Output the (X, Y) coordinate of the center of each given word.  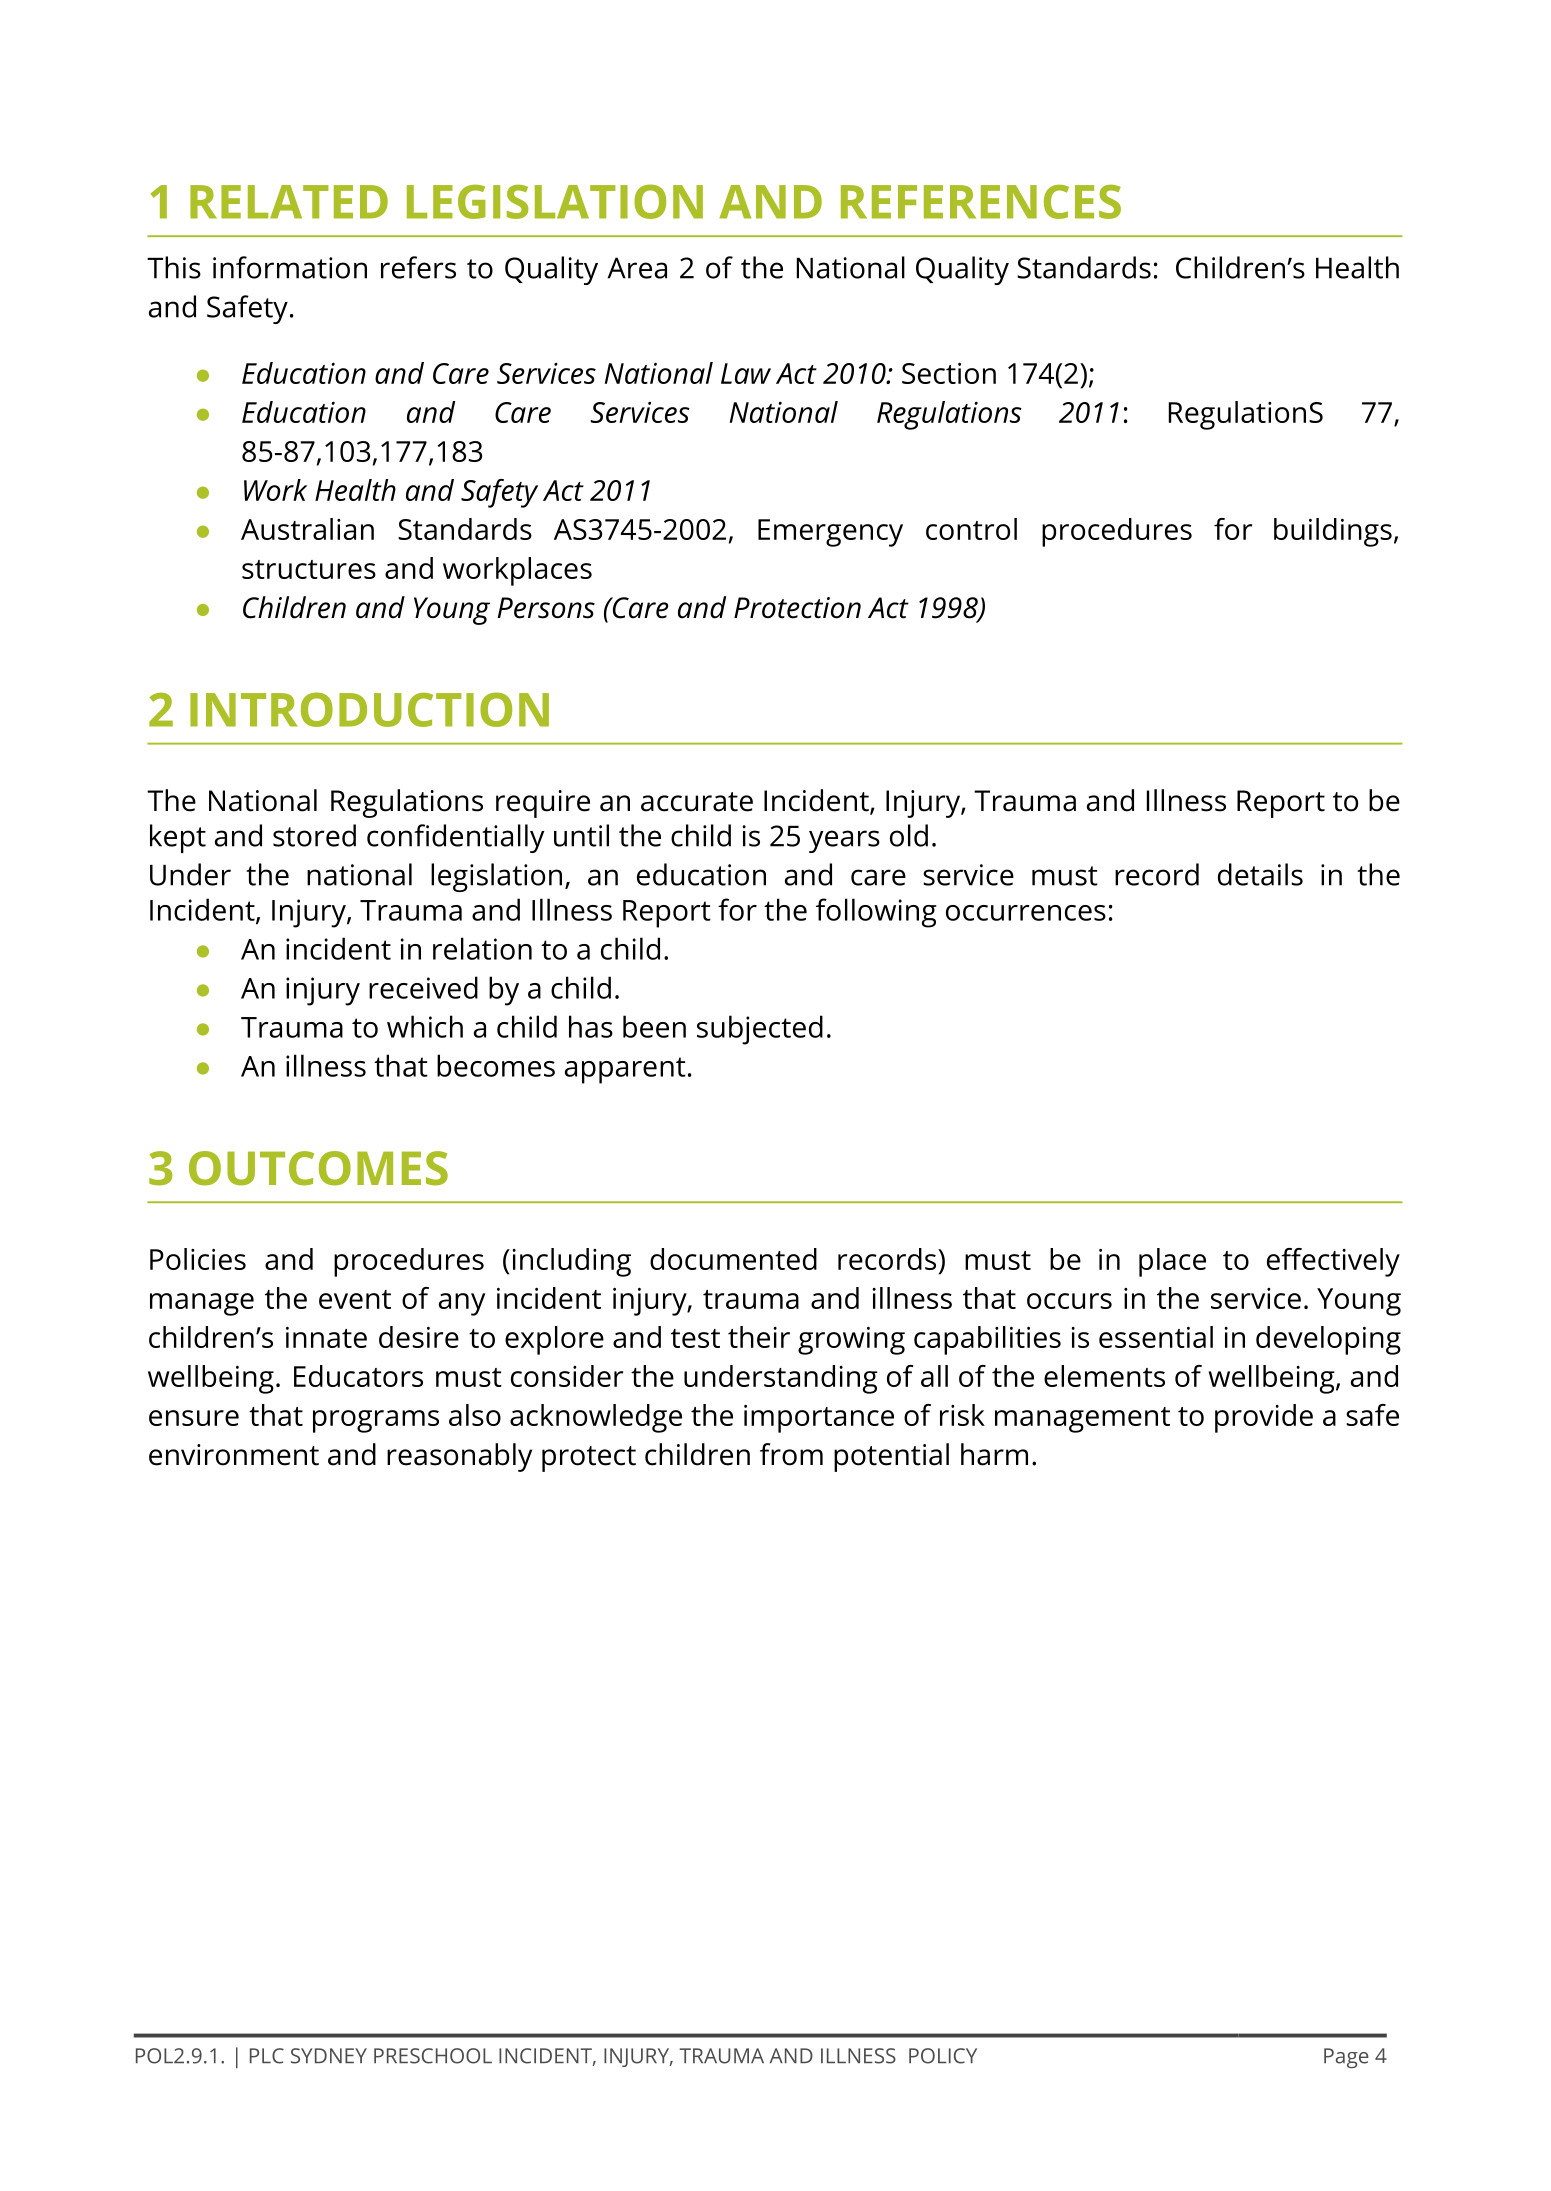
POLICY (943, 2056)
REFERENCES (981, 201)
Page (1346, 2058)
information (290, 267)
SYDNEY (329, 2056)
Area (637, 268)
